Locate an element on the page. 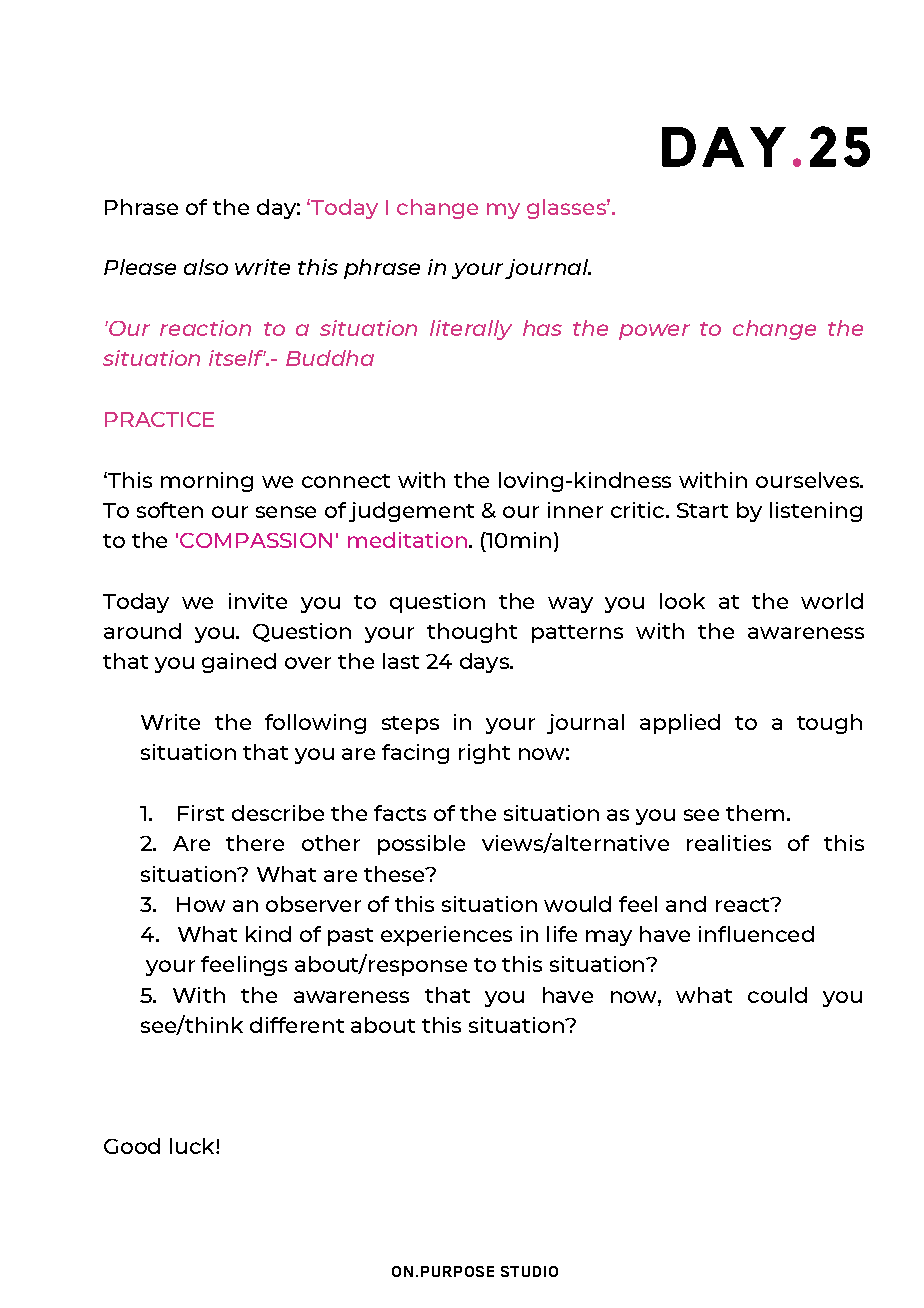 This image has width=924, height=1308. right is located at coordinates (484, 754).
